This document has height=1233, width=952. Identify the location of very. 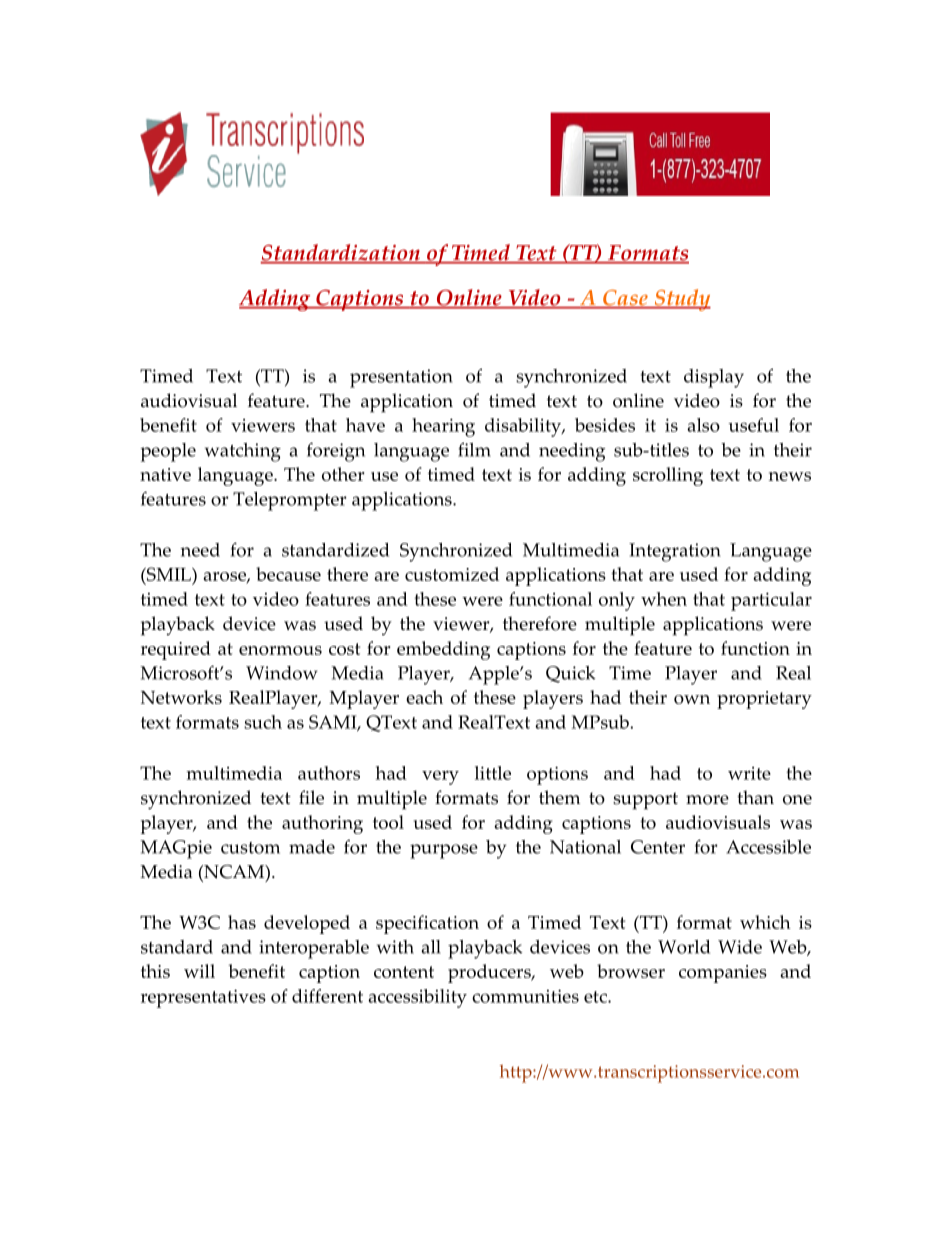
(440, 777).
